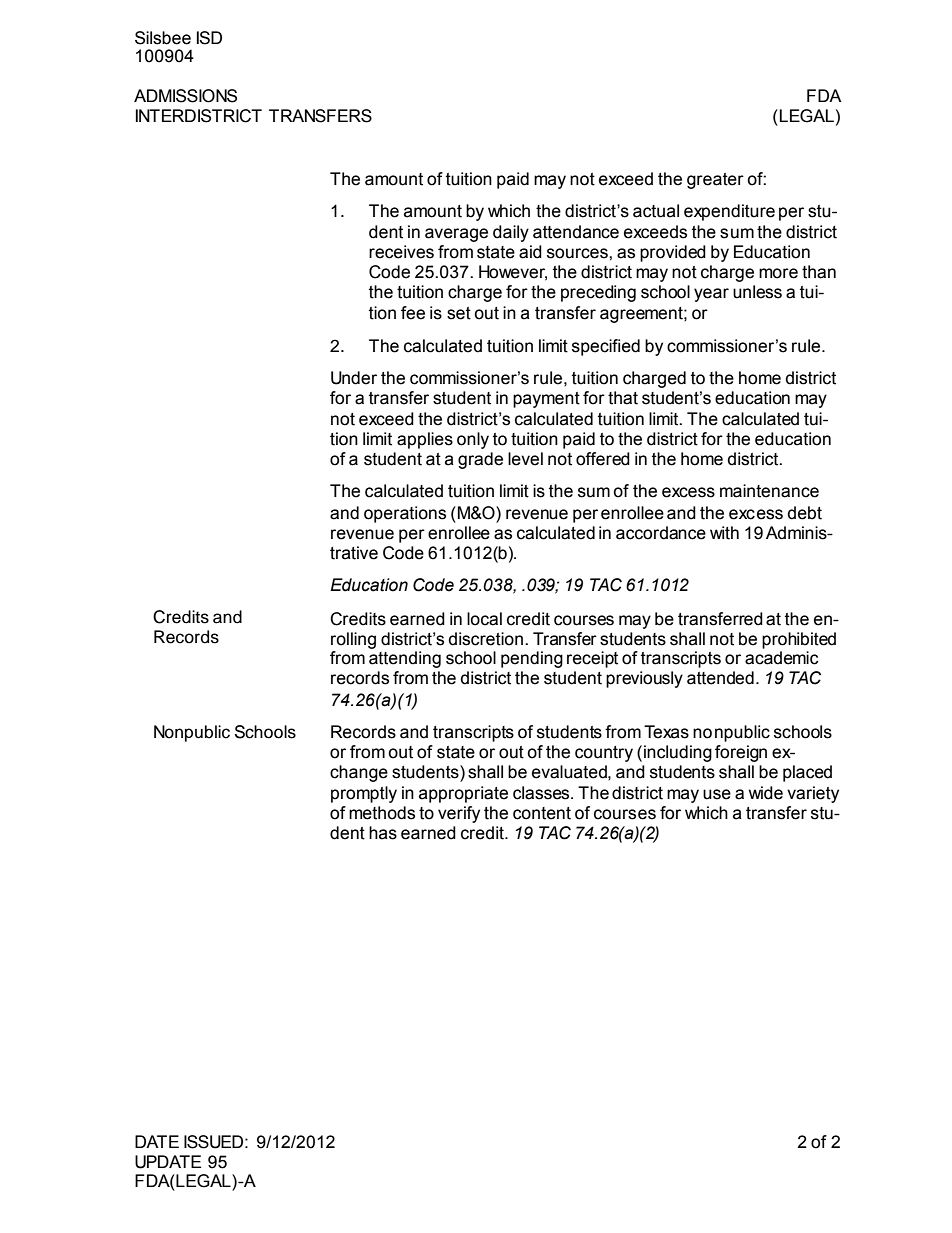 This page has height=1233, width=952. What do you see at coordinates (715, 181) in the page?
I see `greater` at bounding box center [715, 181].
